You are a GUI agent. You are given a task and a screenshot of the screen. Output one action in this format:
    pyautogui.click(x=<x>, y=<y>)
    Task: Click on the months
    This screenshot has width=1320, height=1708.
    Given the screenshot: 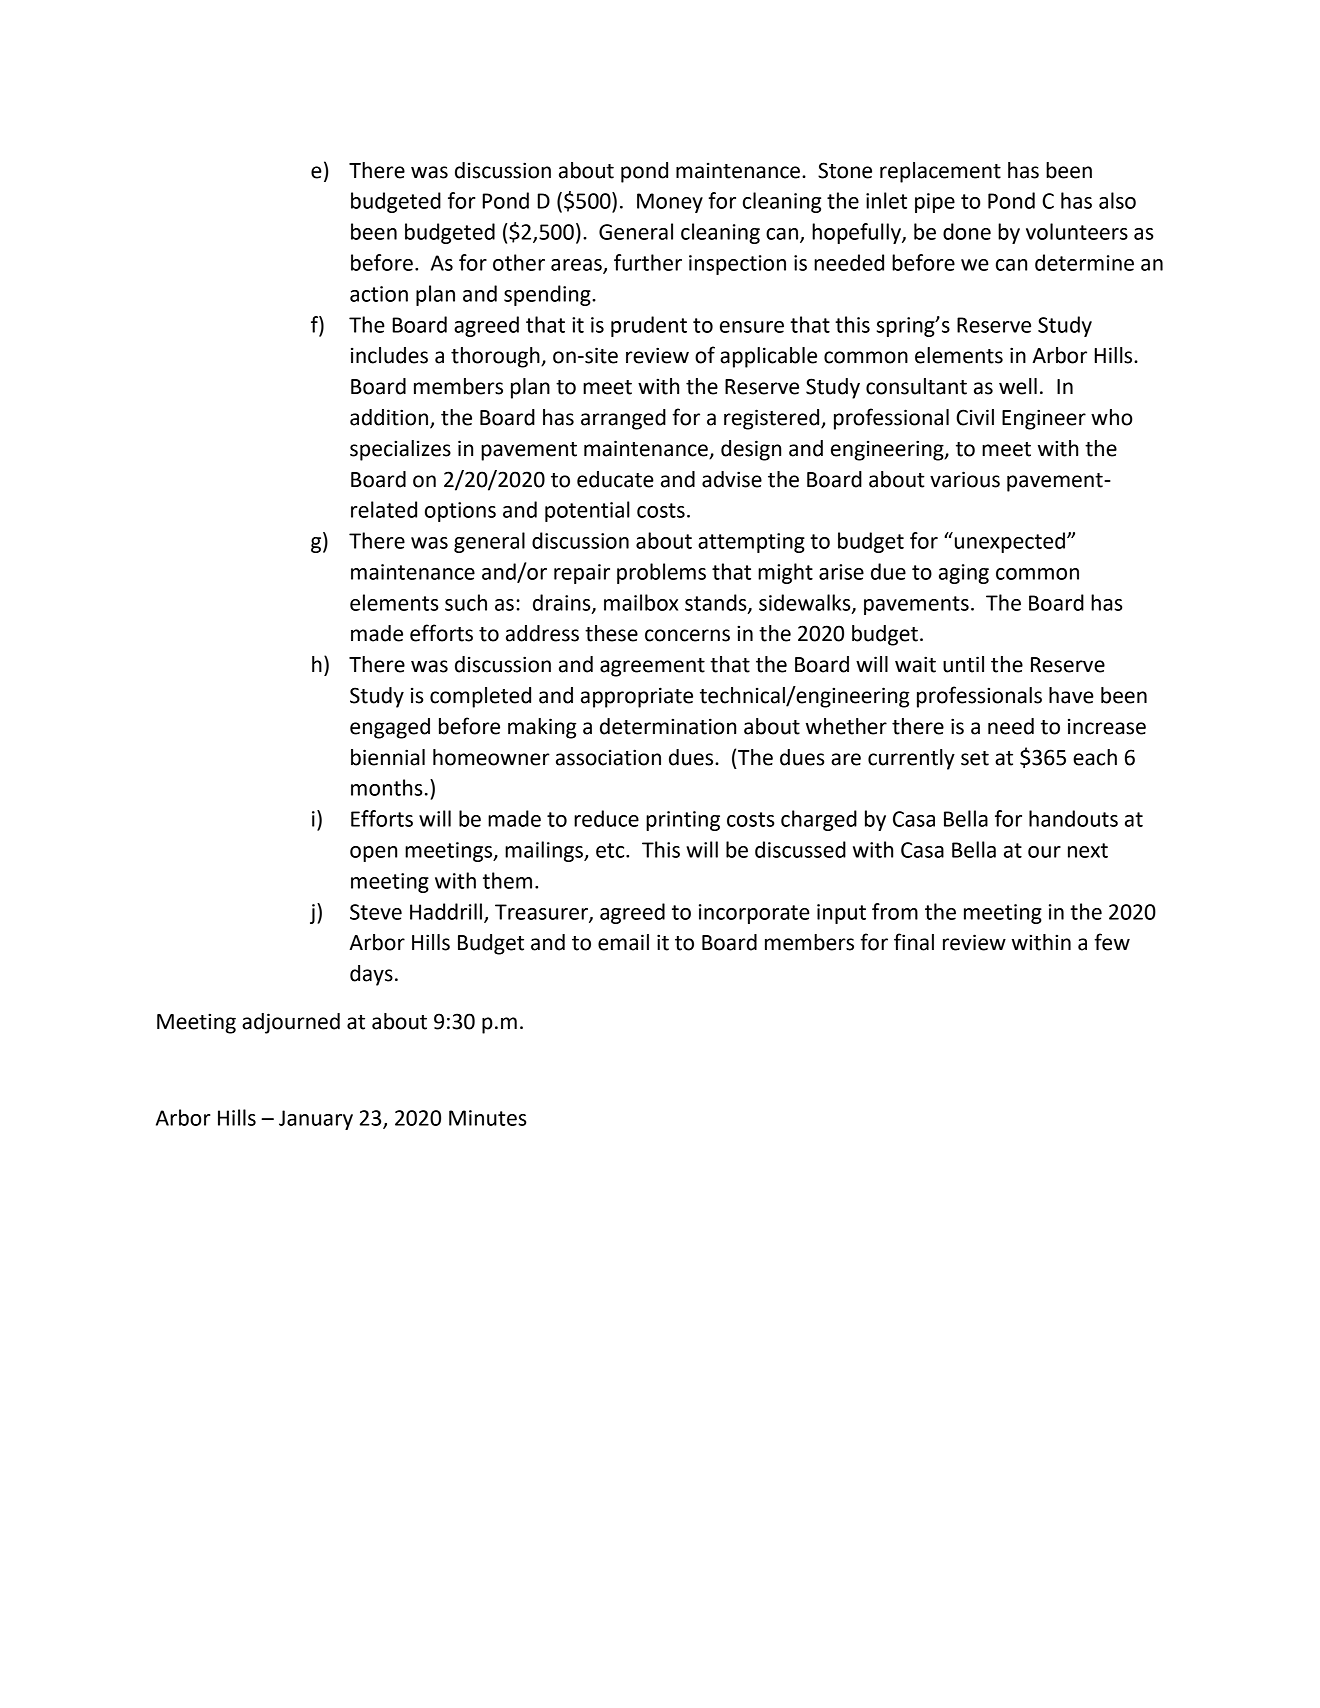 What is the action you would take?
    pyautogui.click(x=387, y=787)
